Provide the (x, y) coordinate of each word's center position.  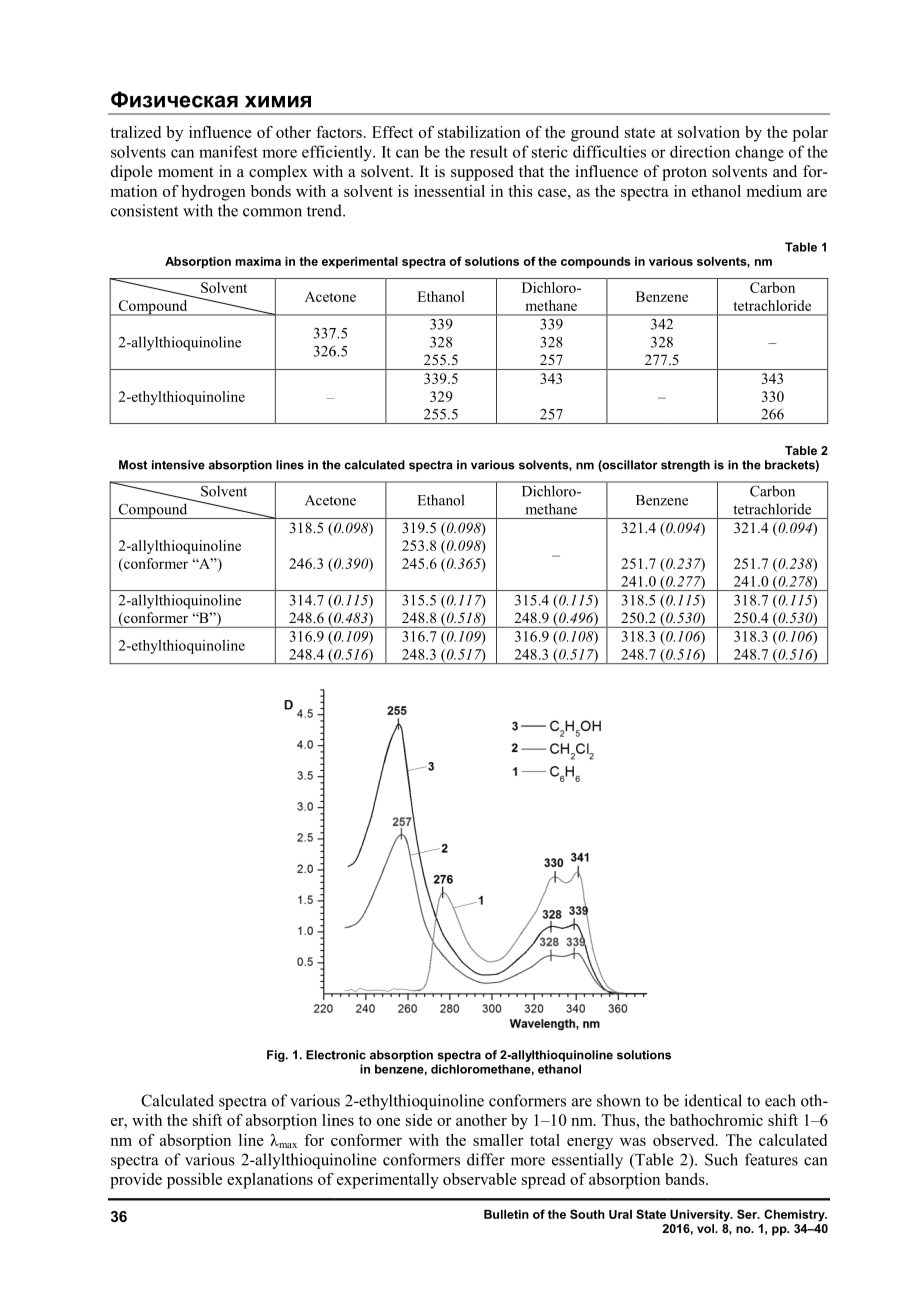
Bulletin (506, 1214)
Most (133, 465)
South (587, 1214)
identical (713, 1100)
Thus (618, 1120)
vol (707, 1228)
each (780, 1100)
